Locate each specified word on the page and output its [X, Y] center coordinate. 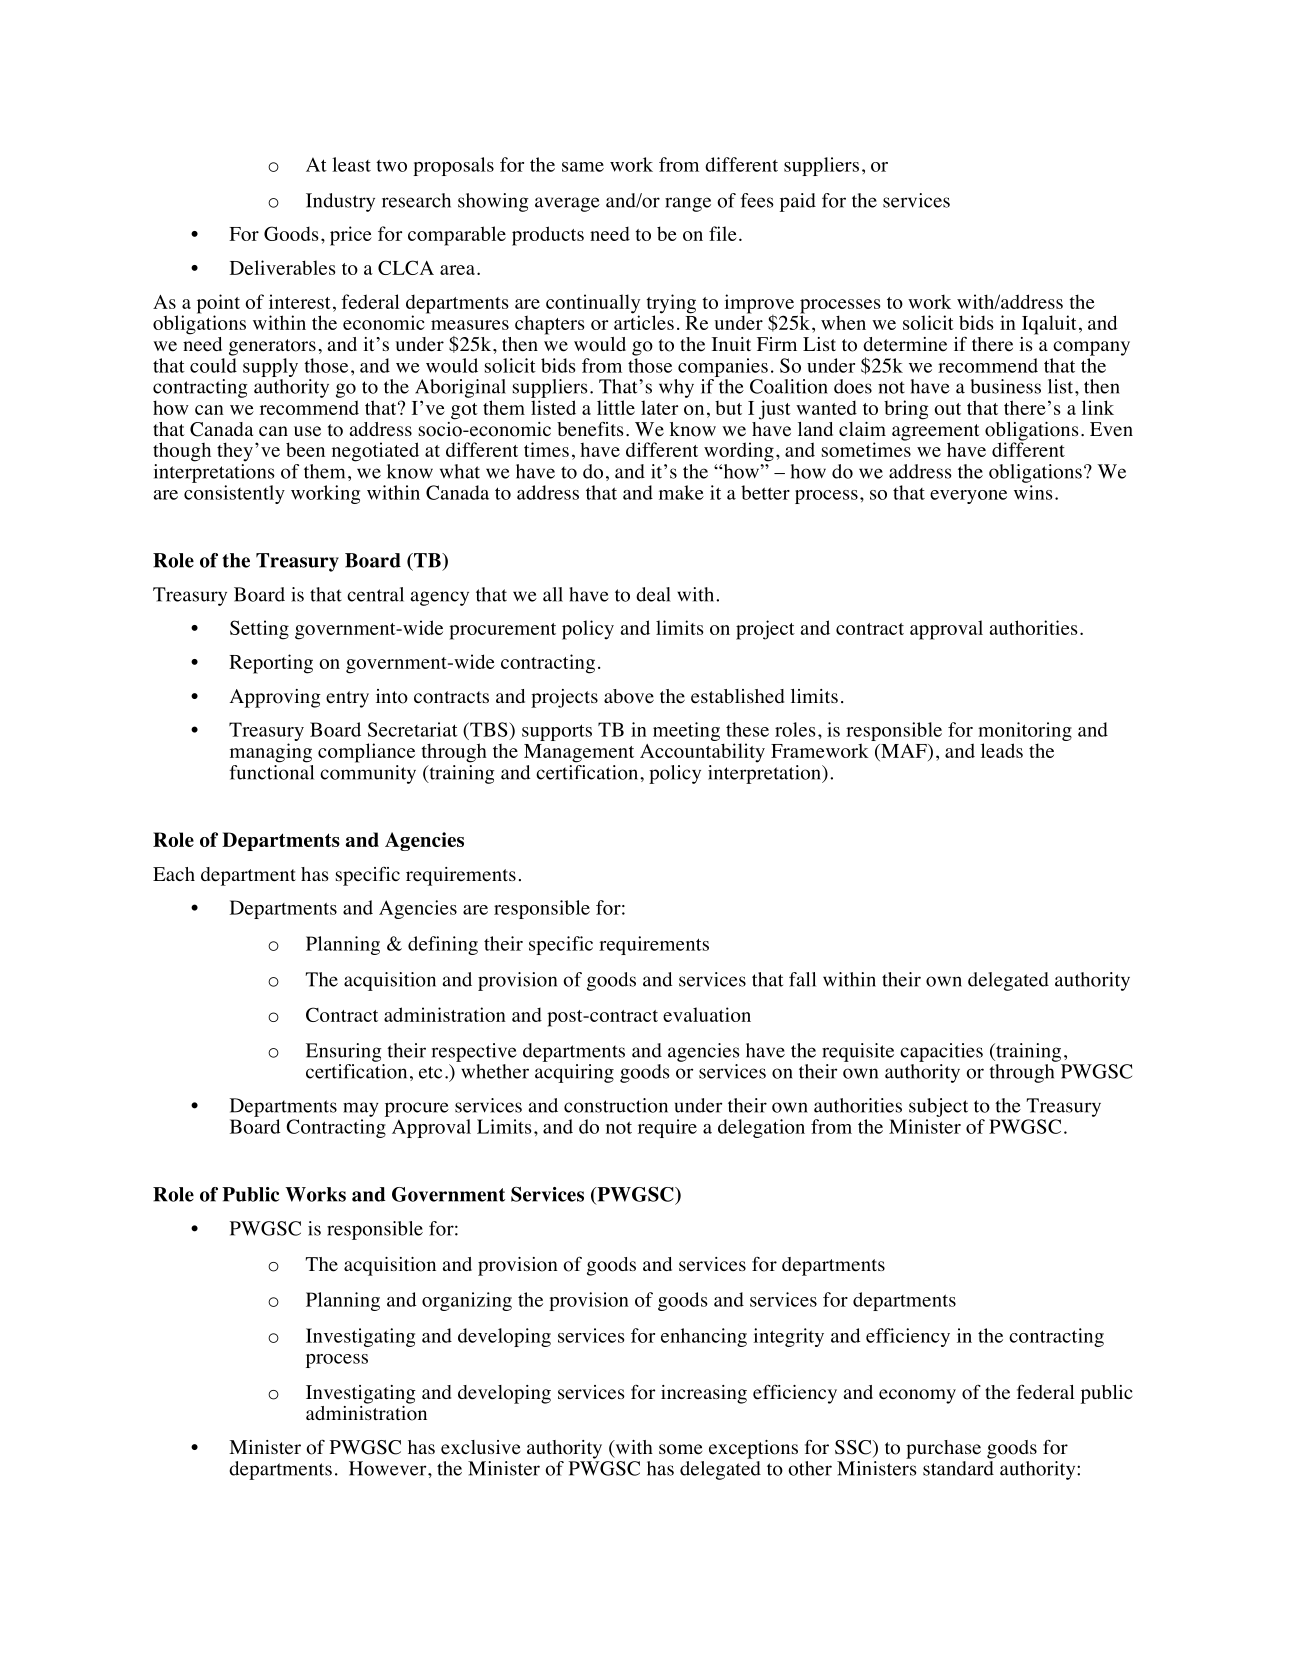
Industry [340, 202]
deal [653, 594]
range [688, 204]
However [389, 1468]
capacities [941, 1052]
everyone [968, 497]
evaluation [707, 1014]
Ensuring [344, 1052]
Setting [259, 630]
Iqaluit [1049, 325]
